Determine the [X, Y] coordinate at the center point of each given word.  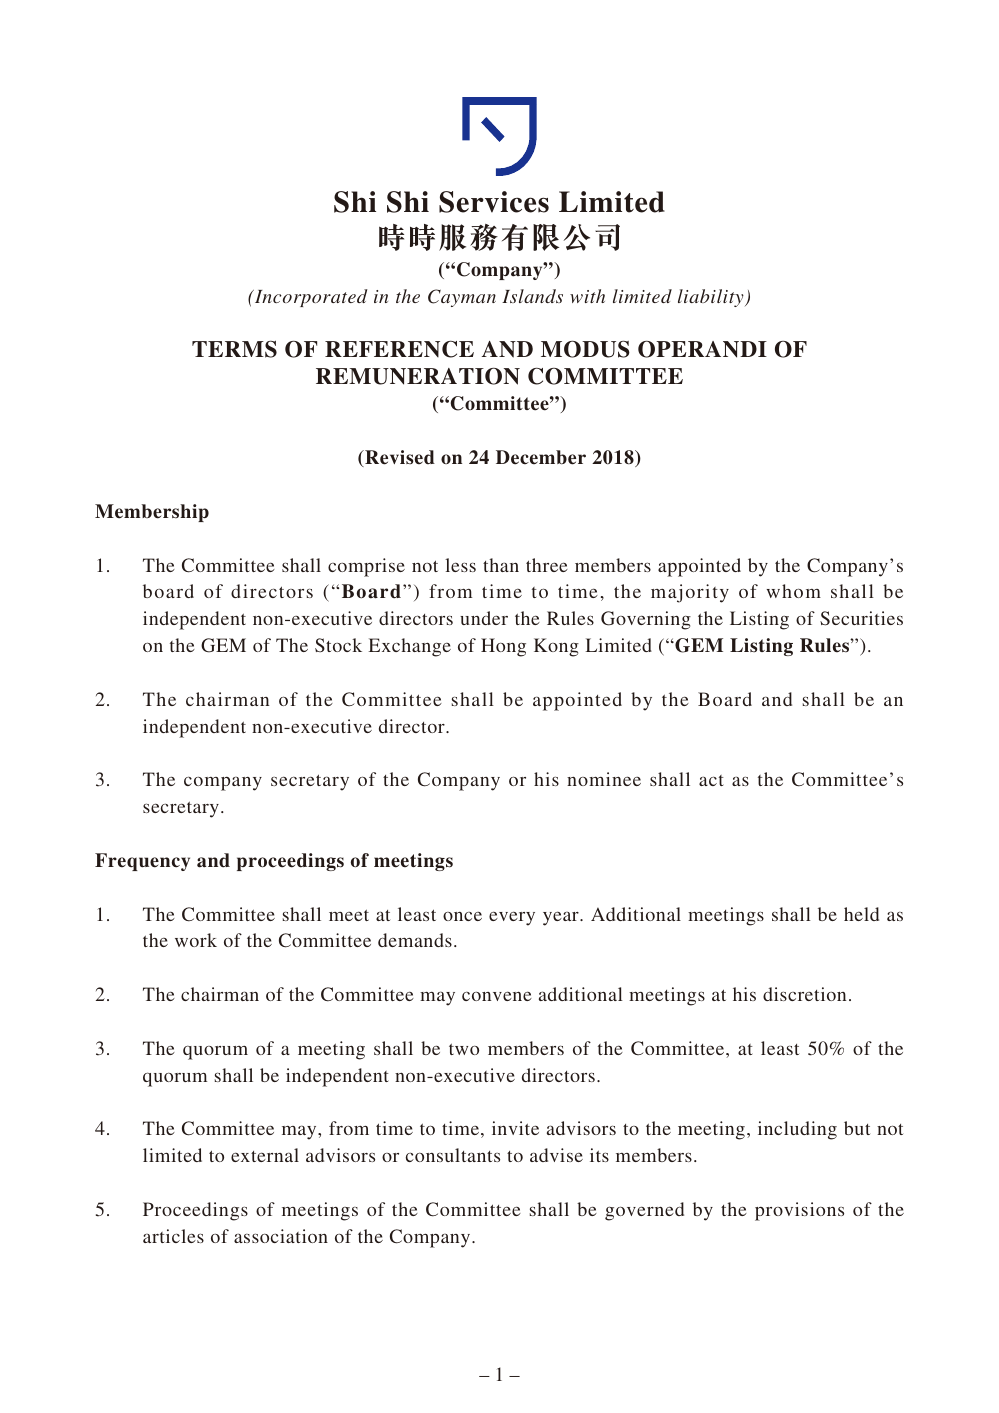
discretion [804, 994]
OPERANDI [702, 349]
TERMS [234, 349]
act [711, 780]
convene [497, 996]
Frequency [142, 862]
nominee [604, 779]
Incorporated [310, 298]
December [541, 457]
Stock [338, 645]
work [196, 940]
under [484, 618]
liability [712, 298]
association [281, 1236]
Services [494, 202]
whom [793, 591]
